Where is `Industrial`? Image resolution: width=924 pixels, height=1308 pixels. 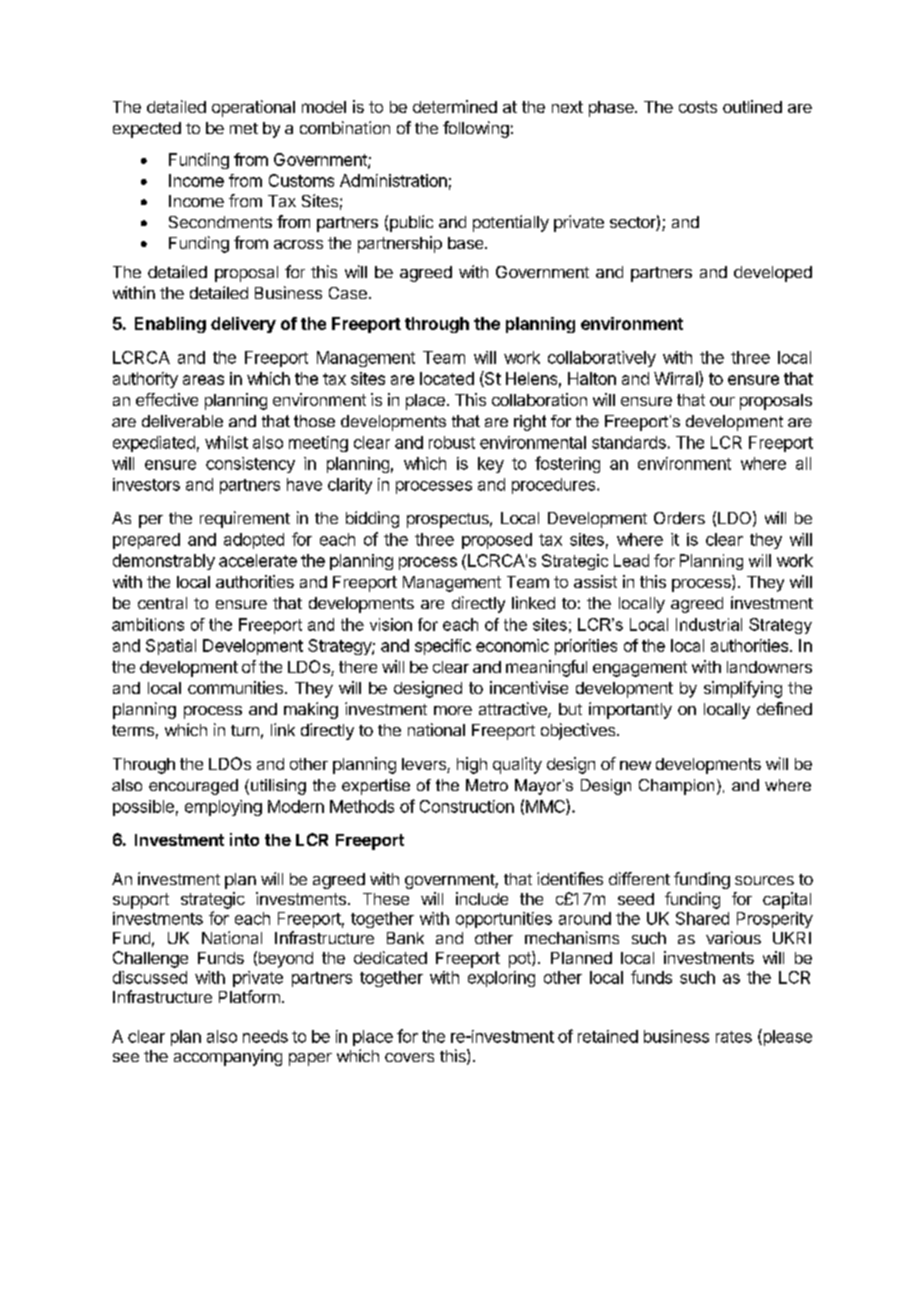 Industrial is located at coordinates (709, 624).
